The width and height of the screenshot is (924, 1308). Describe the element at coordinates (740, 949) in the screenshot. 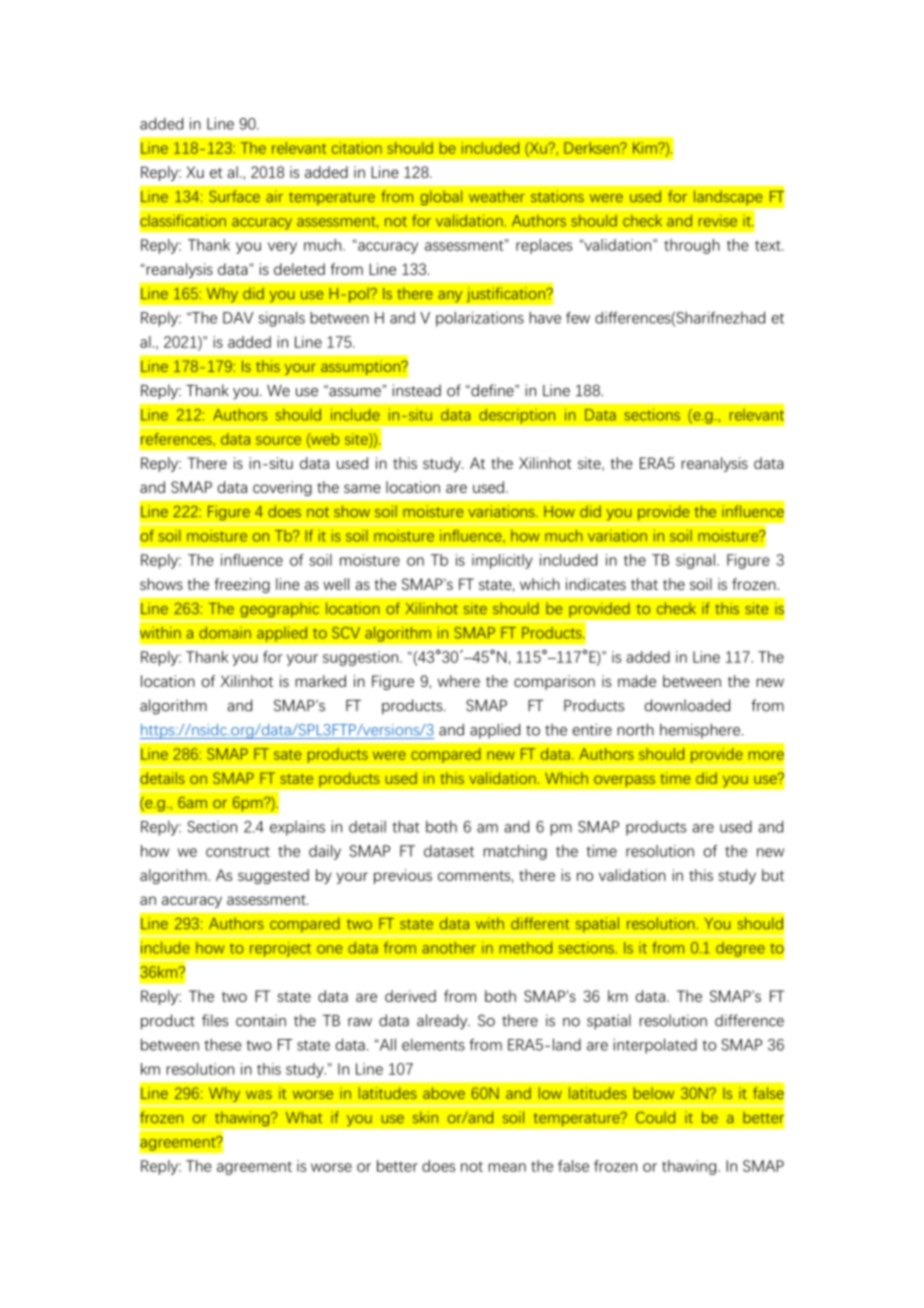

I see `degree` at that location.
